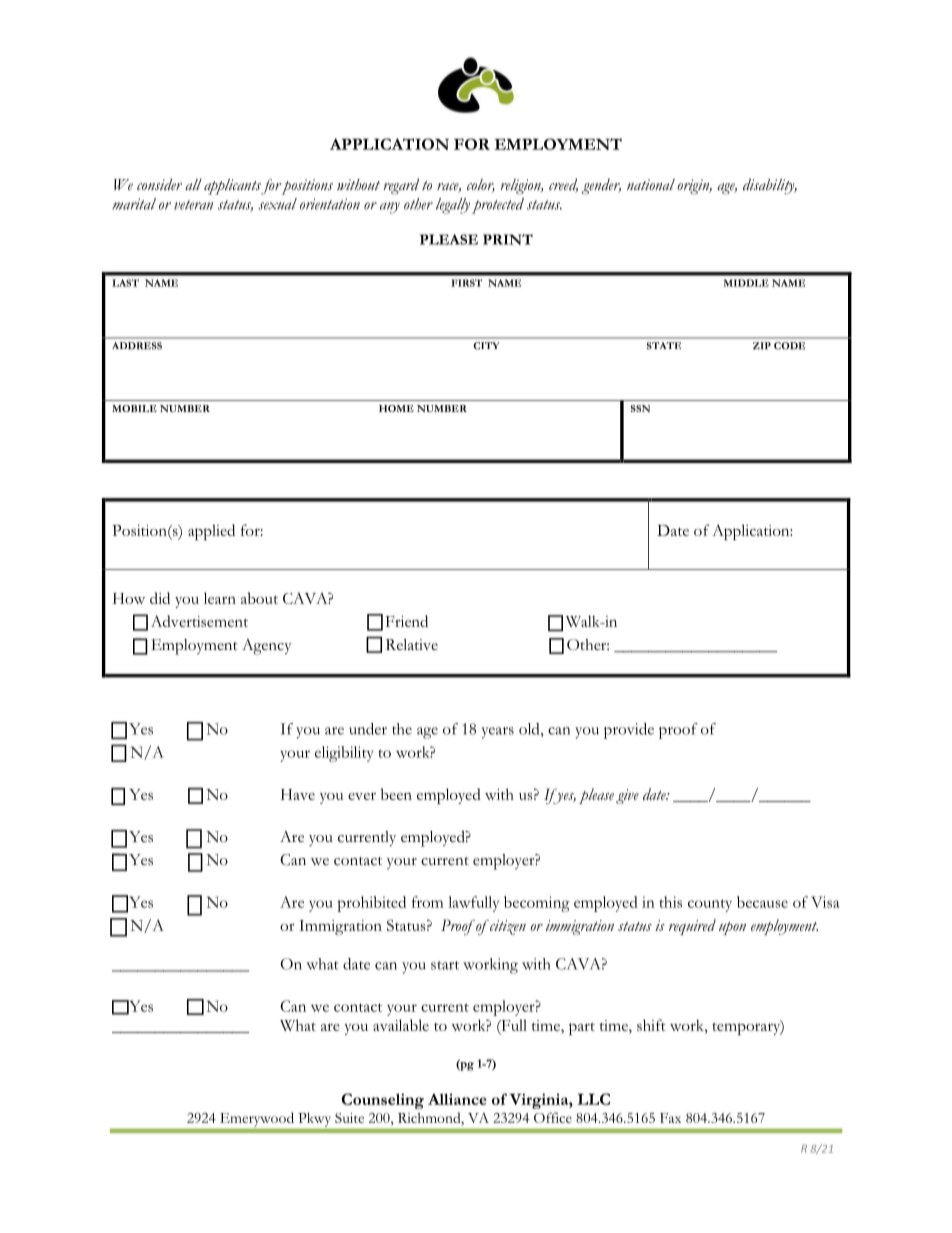  I want to click on Alliance, so click(457, 1099).
